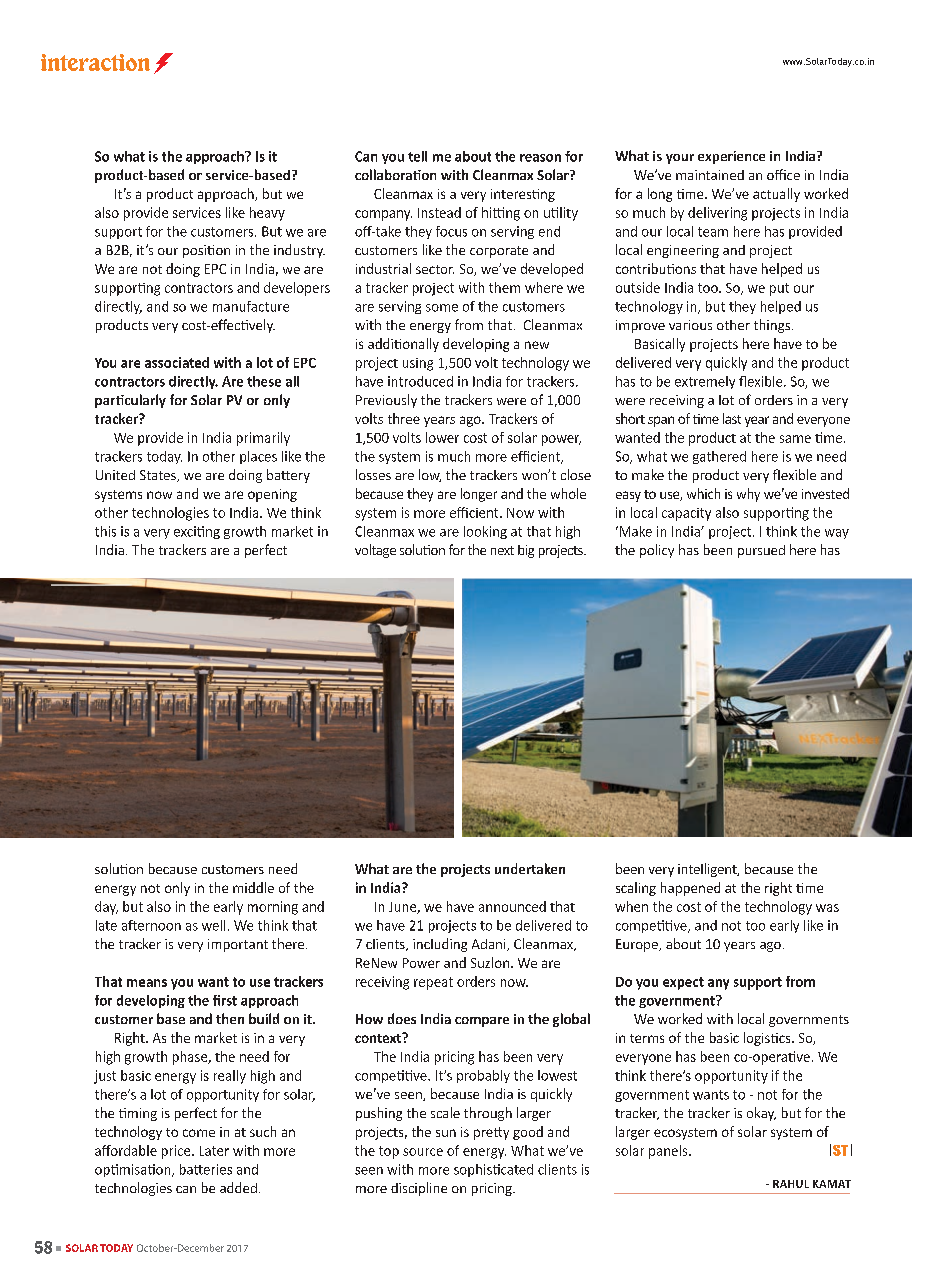 The image size is (946, 1288). What do you see at coordinates (761, 551) in the screenshot?
I see `pursued` at bounding box center [761, 551].
